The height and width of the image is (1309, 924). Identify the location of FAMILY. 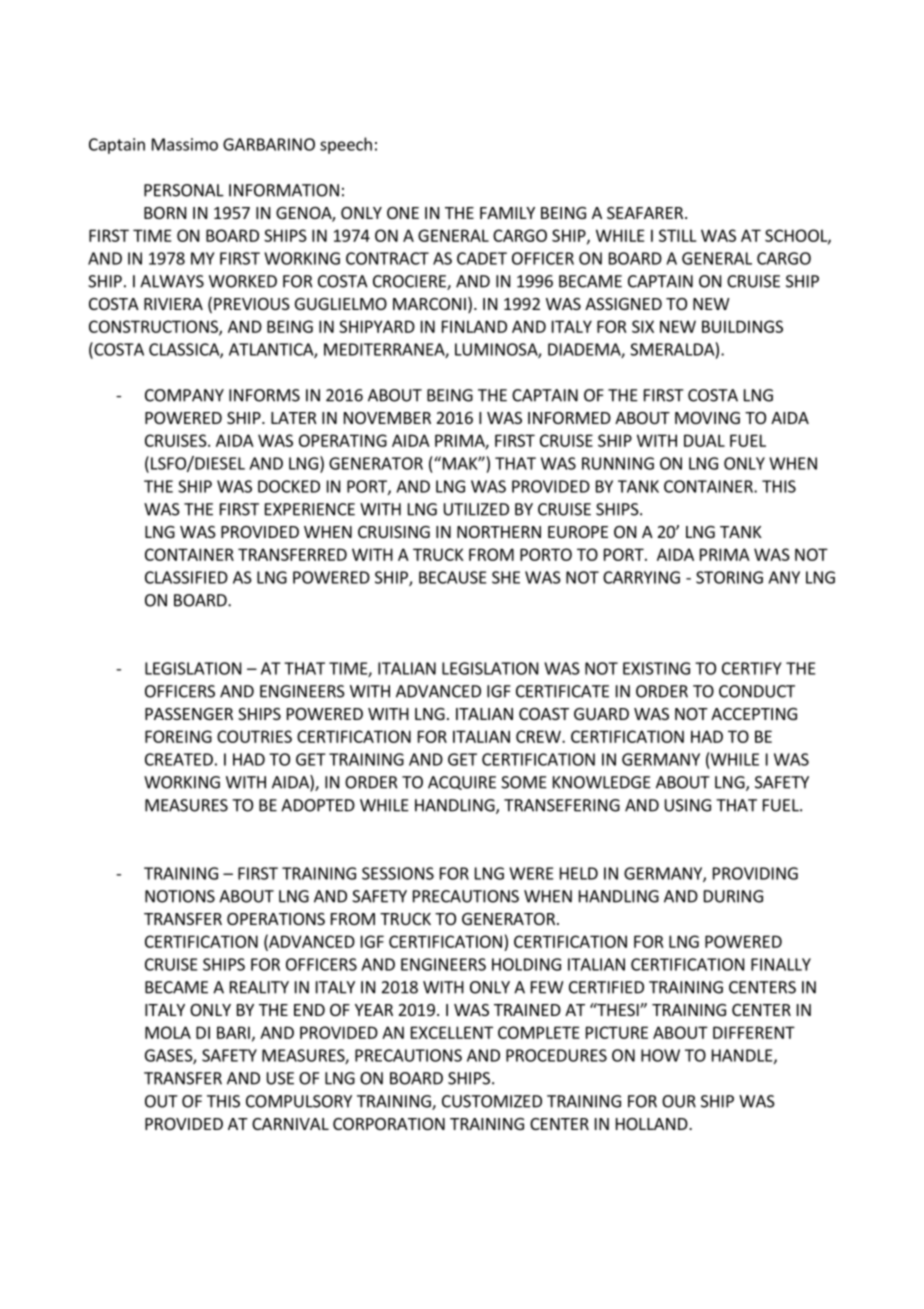
(507, 213).
